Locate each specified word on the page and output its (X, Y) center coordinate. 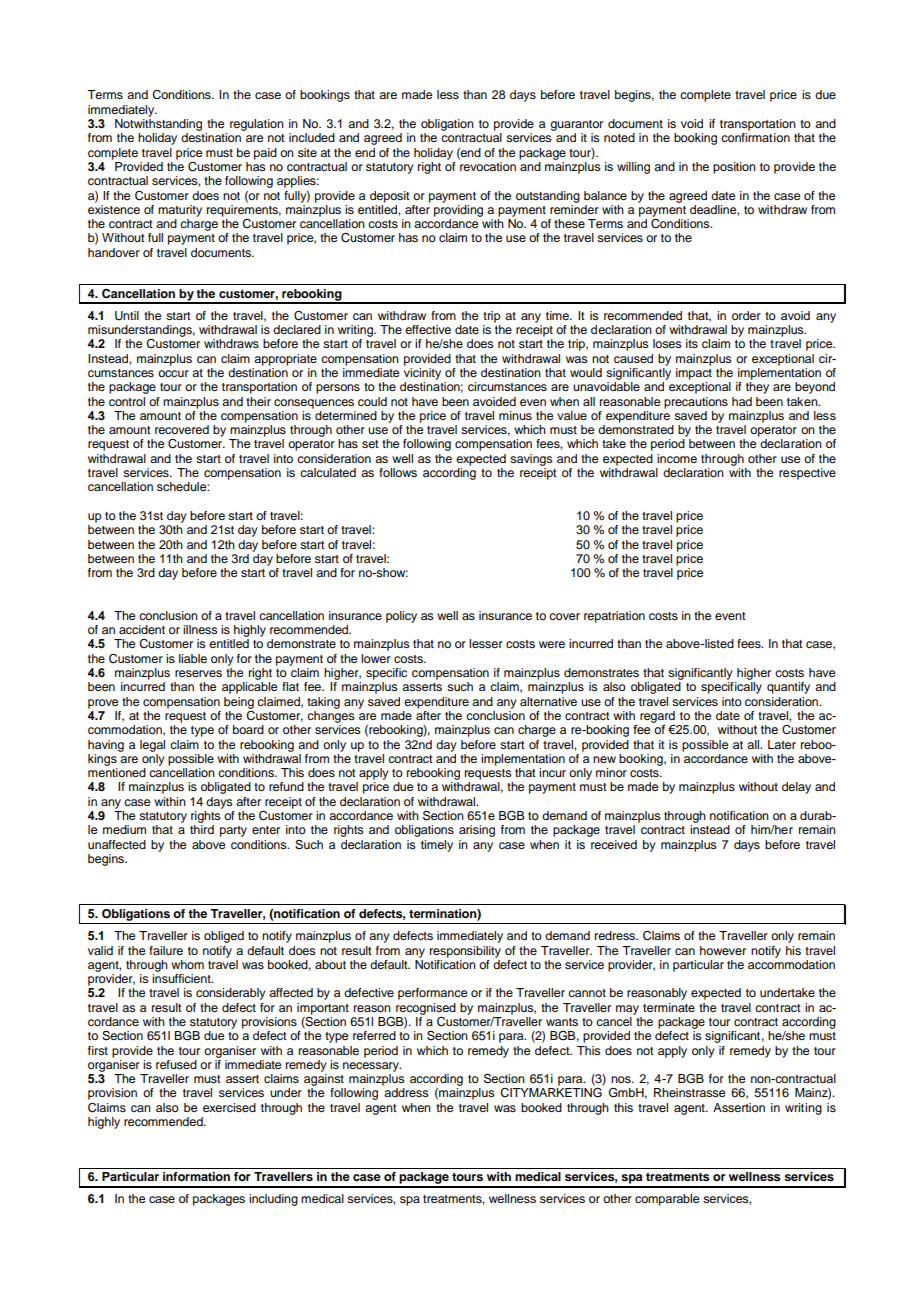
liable (193, 658)
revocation (487, 165)
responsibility (465, 952)
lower (376, 658)
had (742, 401)
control (127, 401)
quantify (788, 688)
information (196, 1176)
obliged (224, 937)
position (734, 168)
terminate (669, 1007)
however (723, 950)
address (406, 1092)
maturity (180, 211)
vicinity (422, 374)
